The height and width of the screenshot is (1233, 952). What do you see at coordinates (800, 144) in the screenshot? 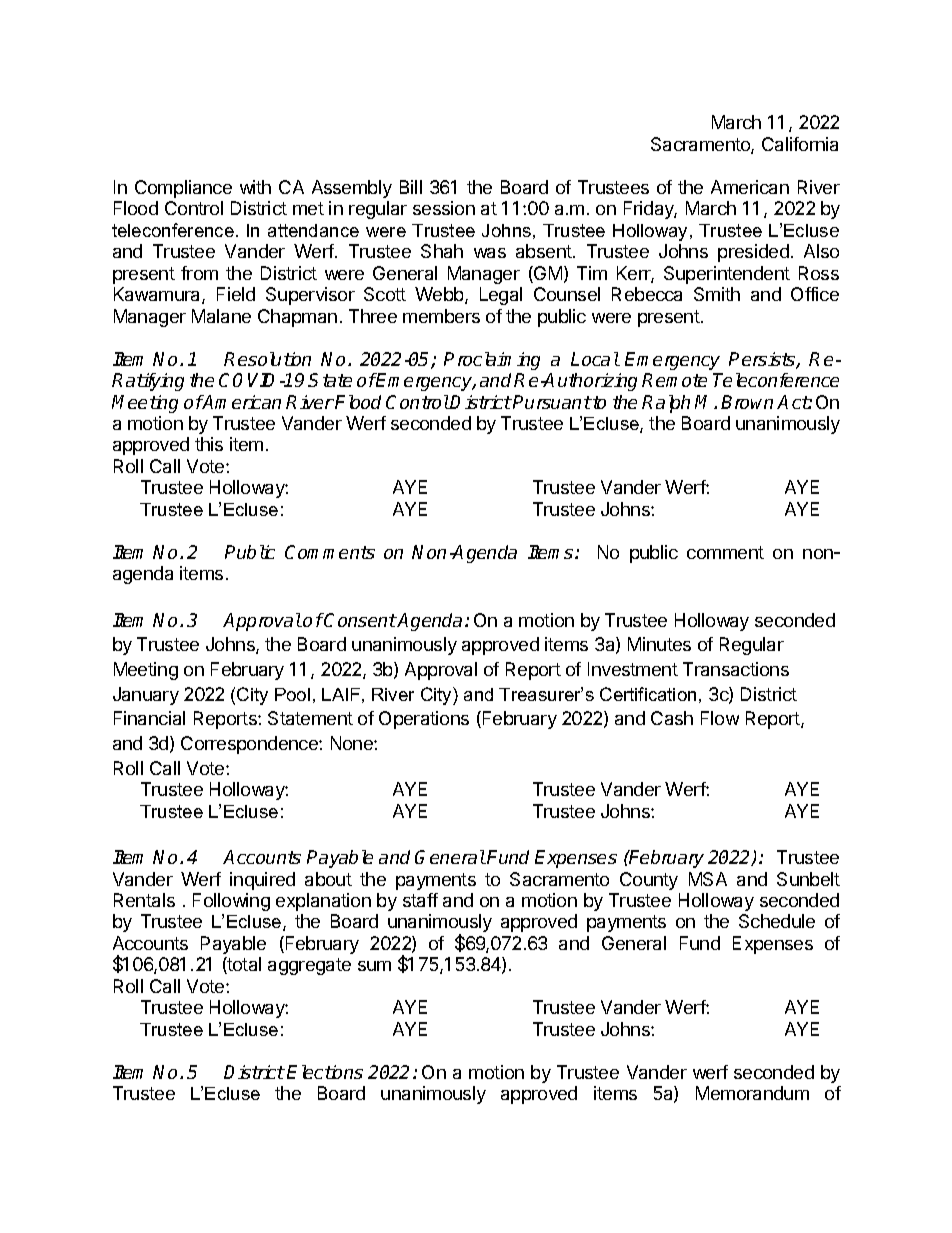
I see `California` at bounding box center [800, 144].
